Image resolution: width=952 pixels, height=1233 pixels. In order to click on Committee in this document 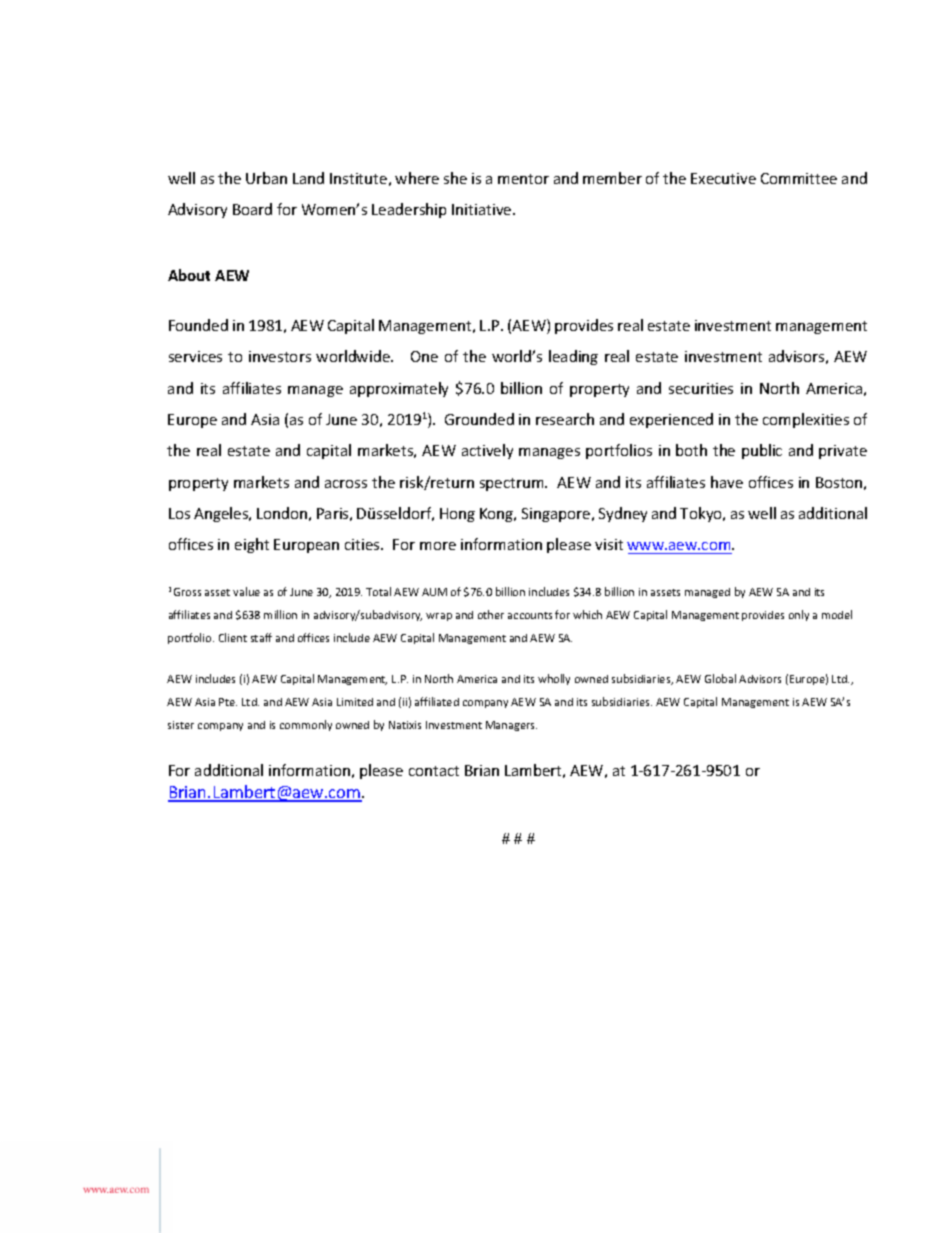, I will do `click(799, 178)`.
